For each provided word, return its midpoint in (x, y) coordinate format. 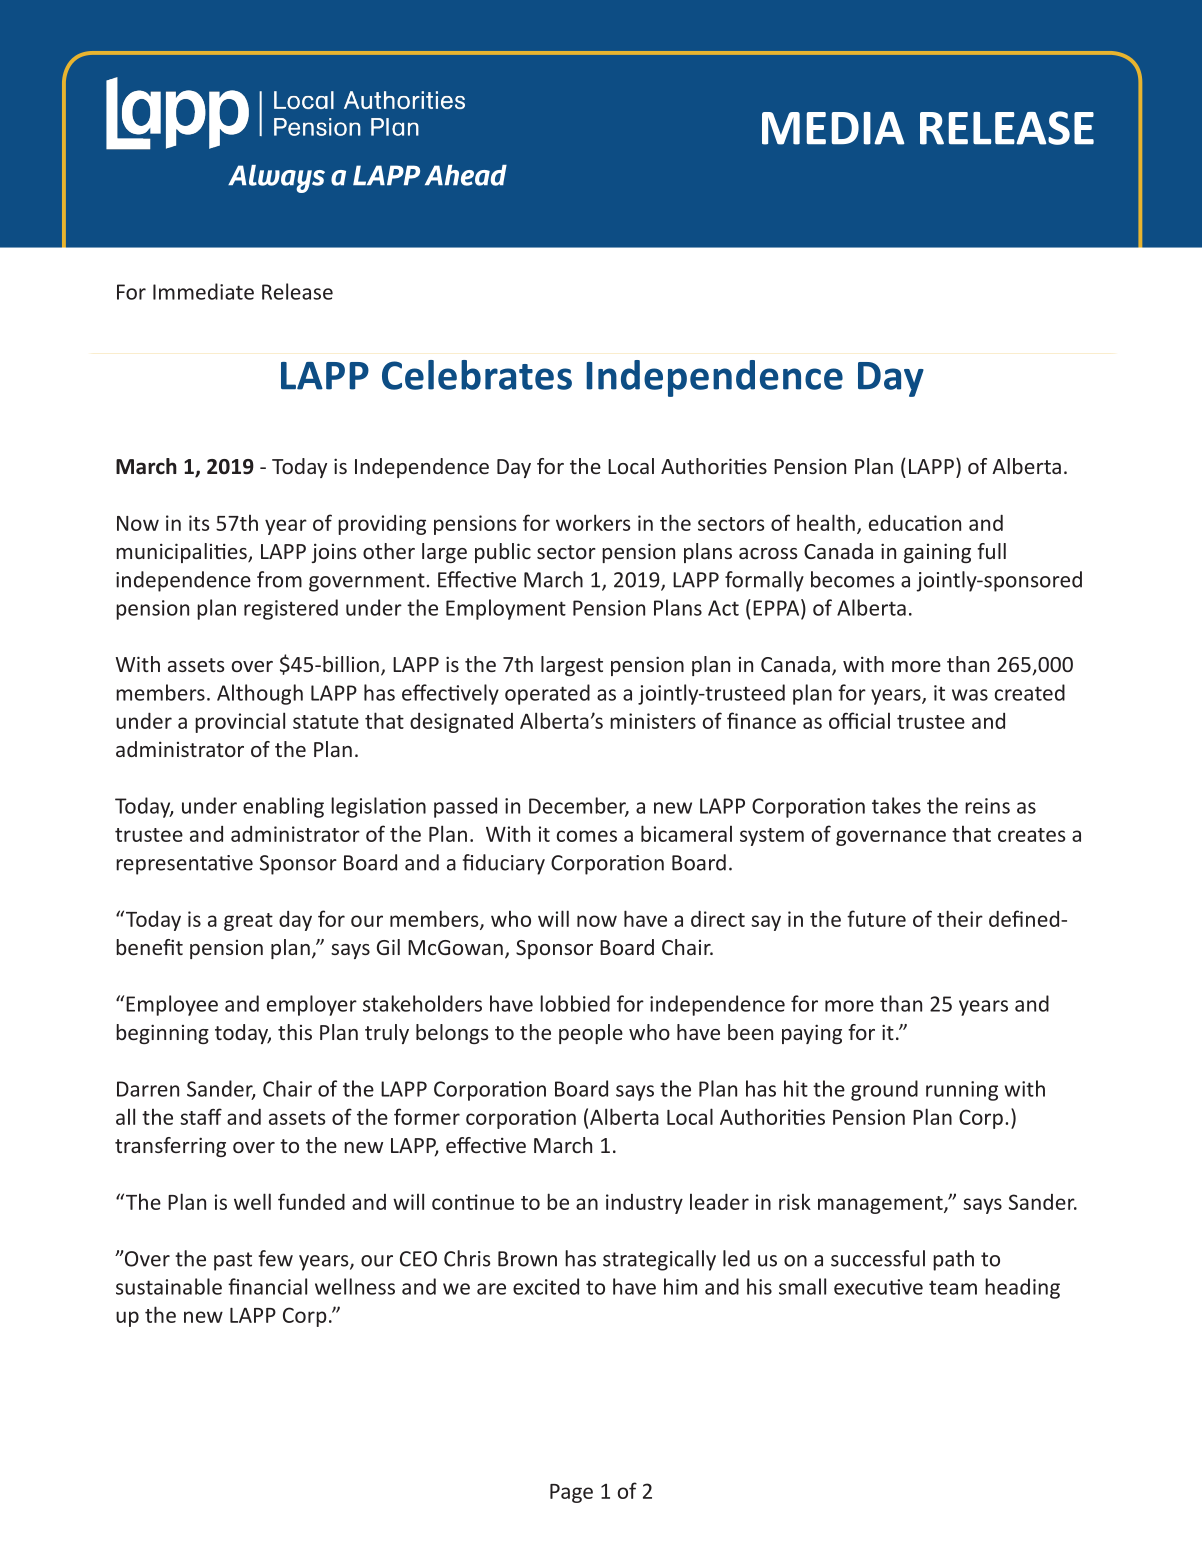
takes (896, 805)
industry (644, 1204)
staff (201, 1116)
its (199, 523)
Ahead (466, 175)
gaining (937, 553)
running (962, 1091)
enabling (283, 807)
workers (593, 522)
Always (276, 179)
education (915, 523)
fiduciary (503, 864)
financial (267, 1286)
